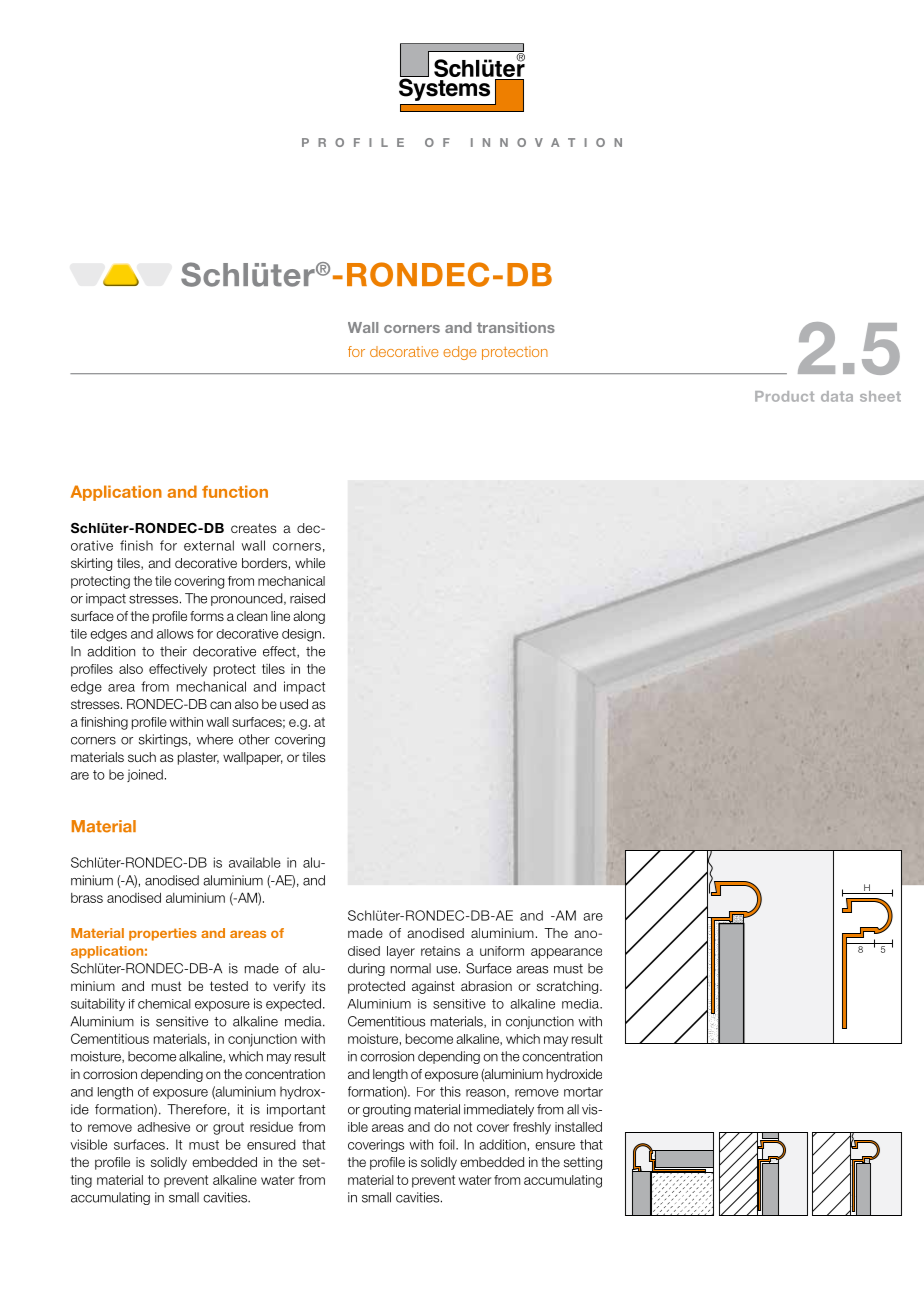  What do you see at coordinates (837, 396) in the screenshot?
I see `data` at bounding box center [837, 396].
